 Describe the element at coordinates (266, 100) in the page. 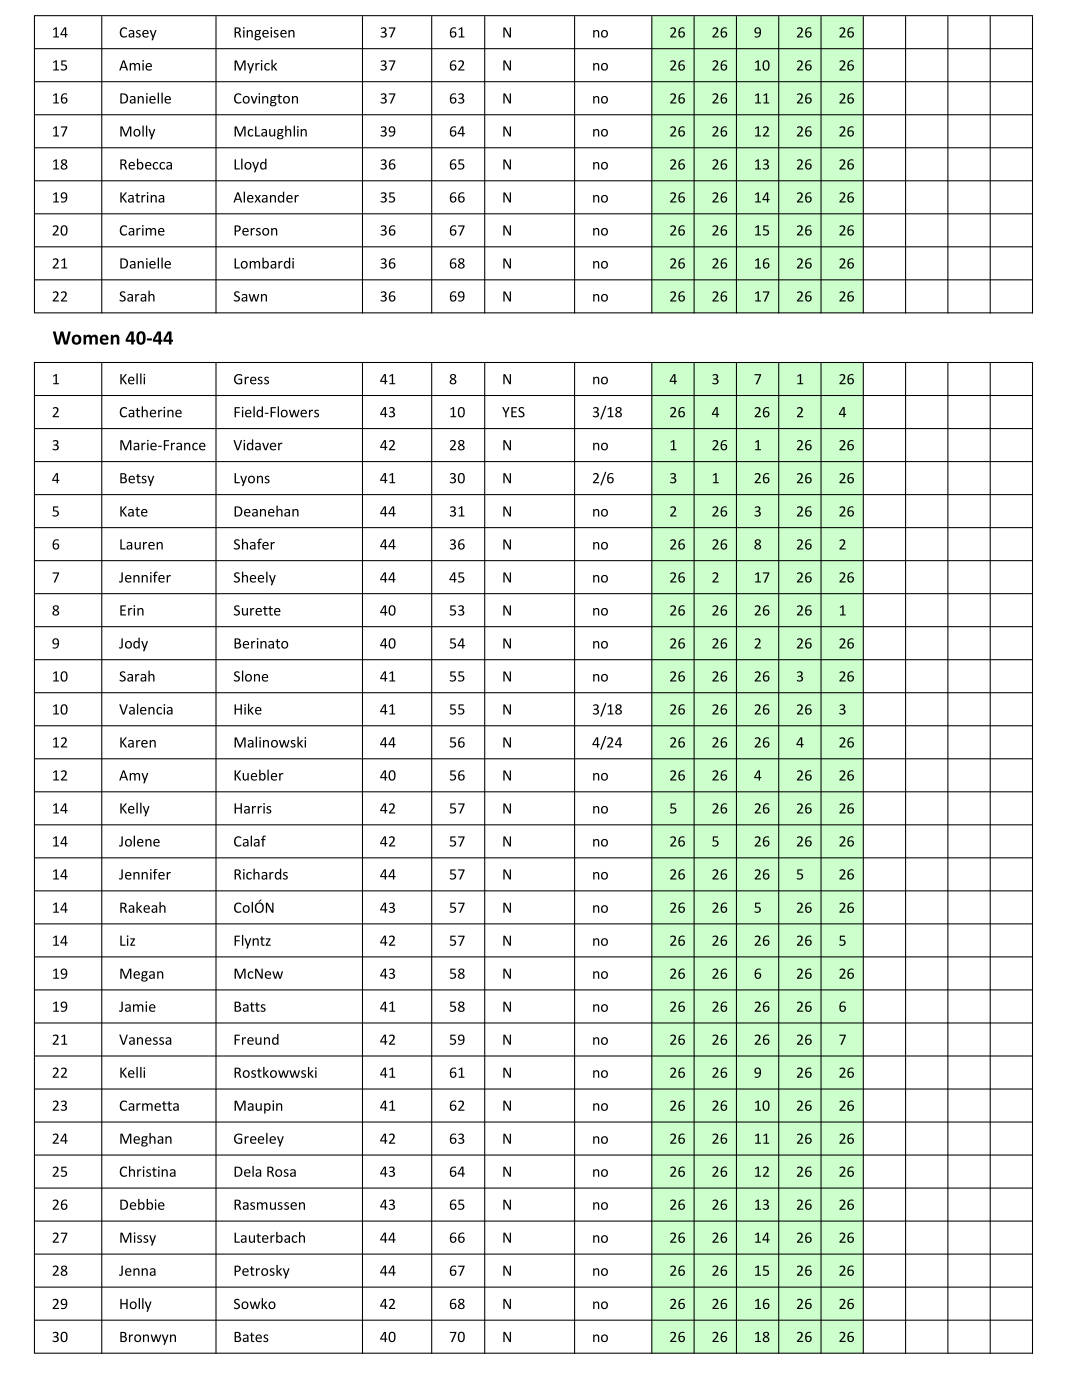

I see `Covington` at that location.
